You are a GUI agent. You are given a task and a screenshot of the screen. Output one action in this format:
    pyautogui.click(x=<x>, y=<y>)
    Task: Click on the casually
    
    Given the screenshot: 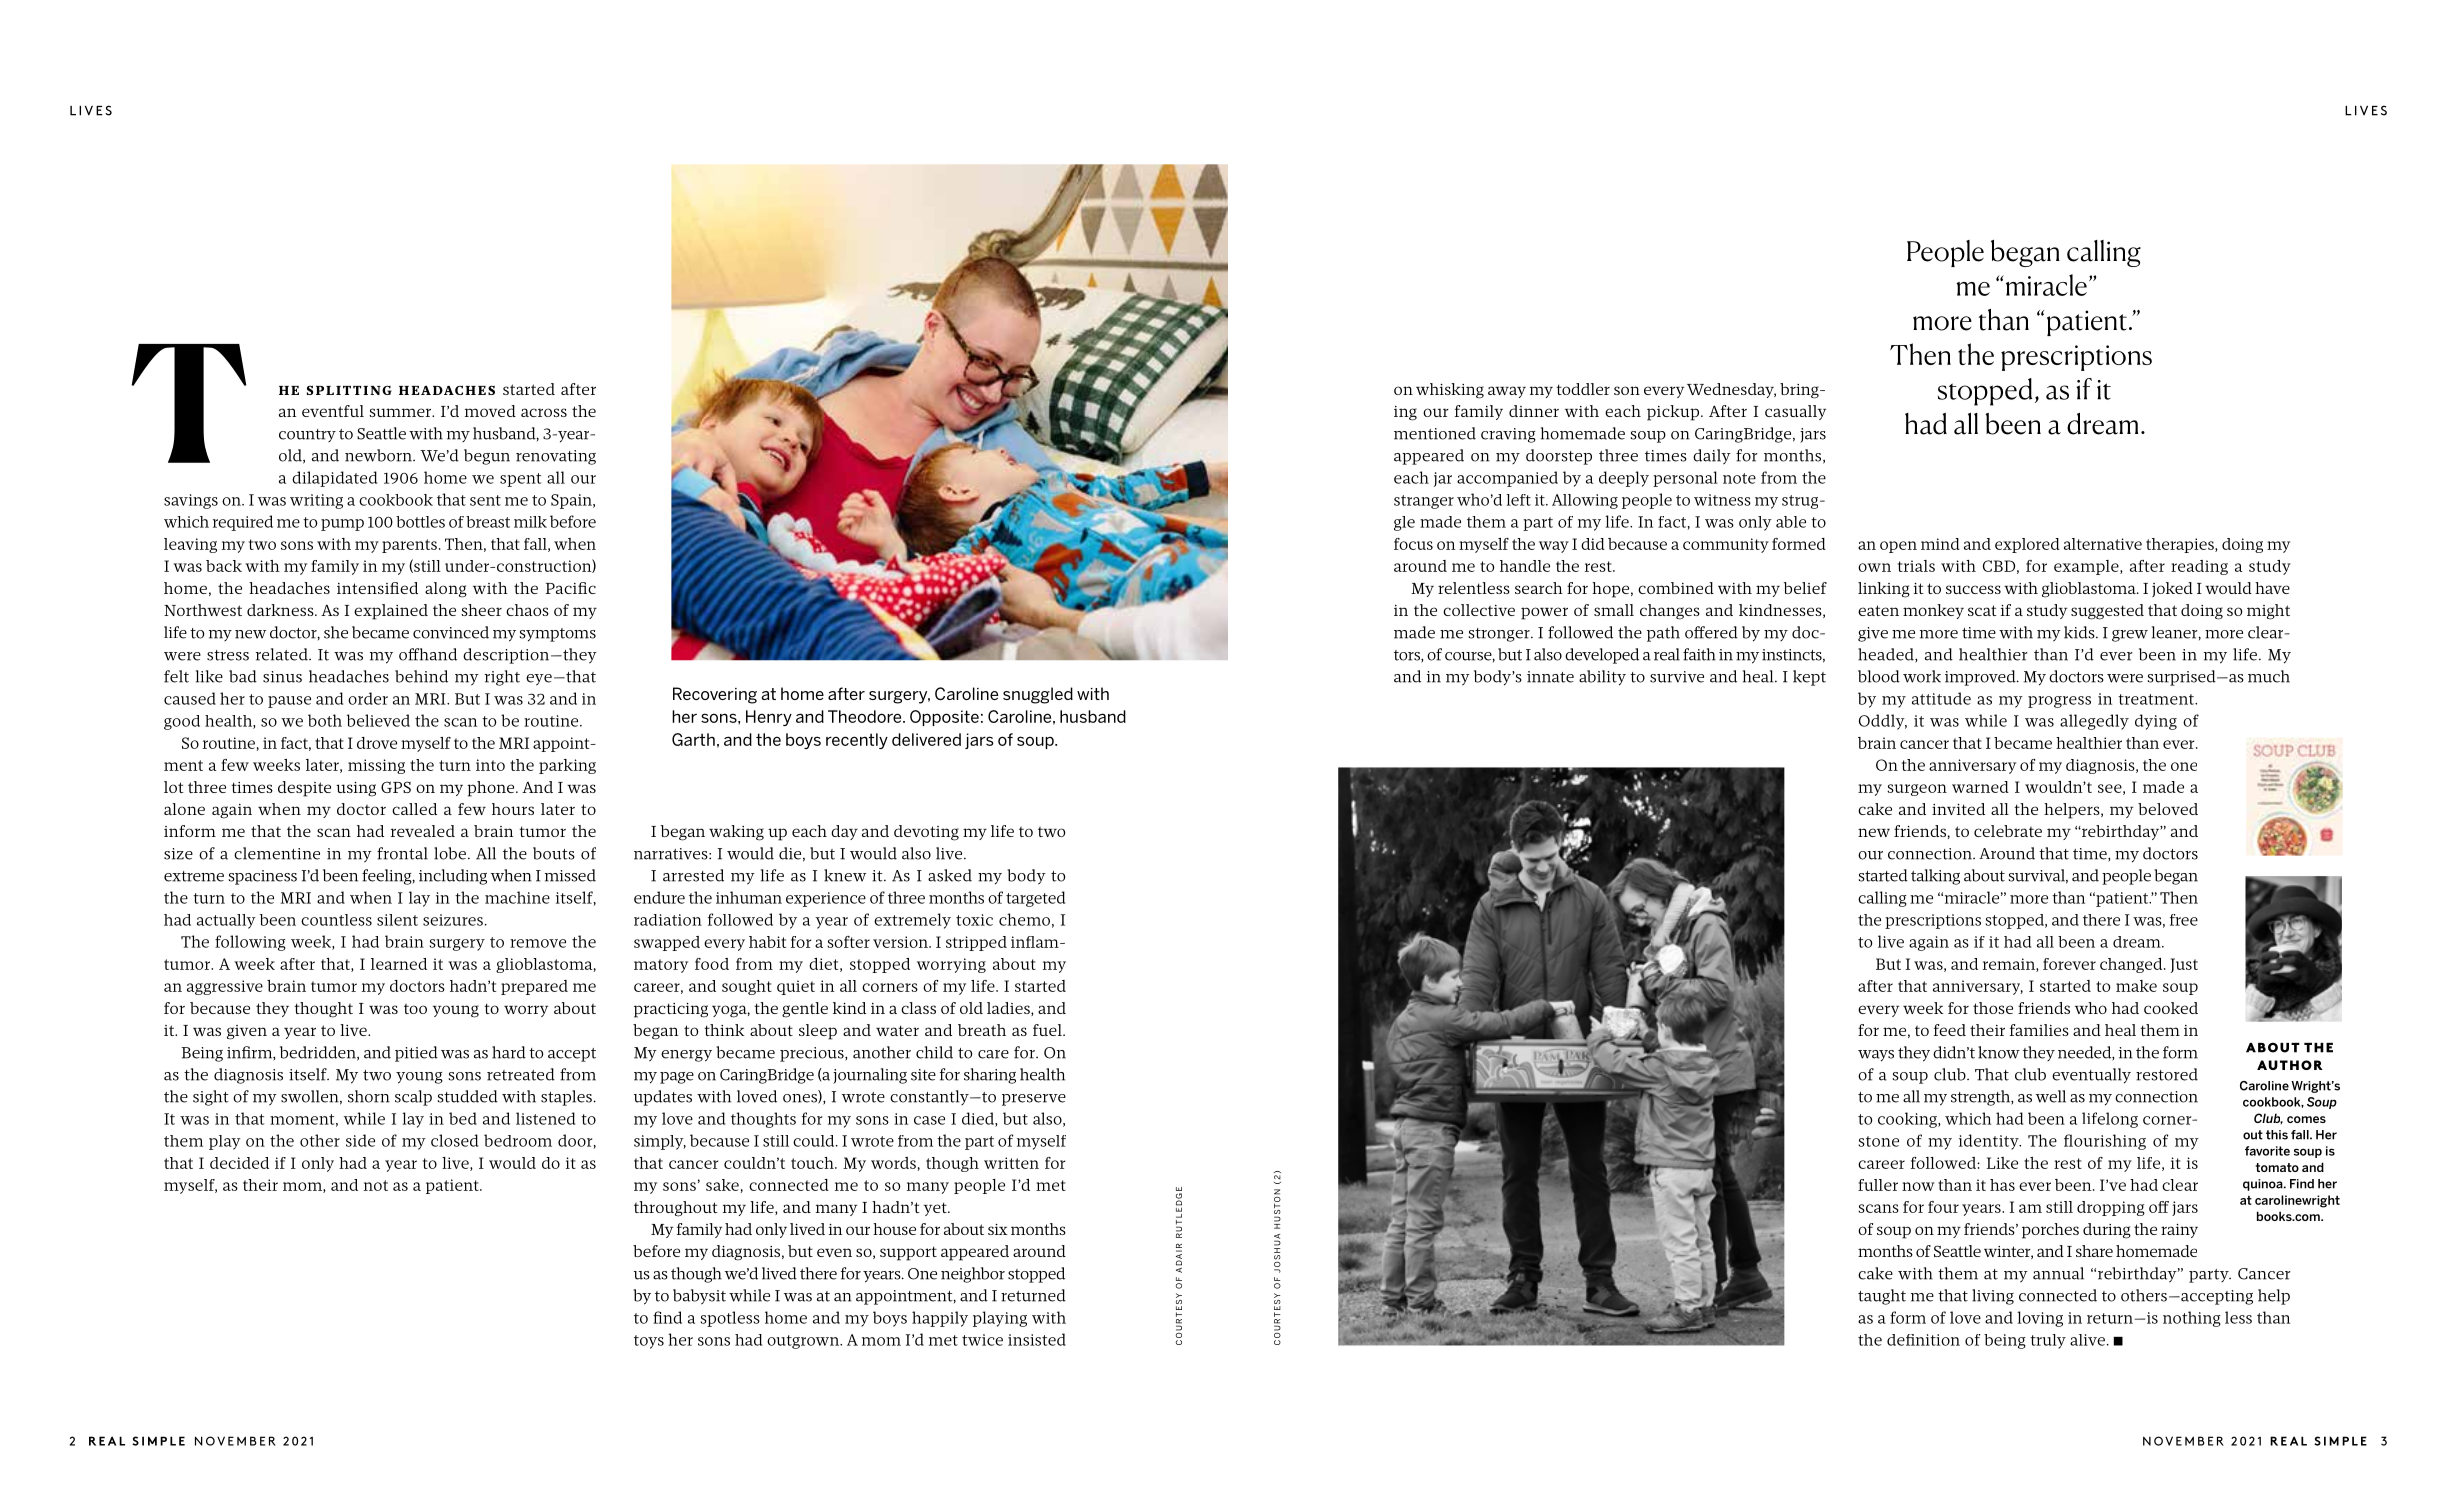 What is the action you would take?
    pyautogui.click(x=1795, y=412)
